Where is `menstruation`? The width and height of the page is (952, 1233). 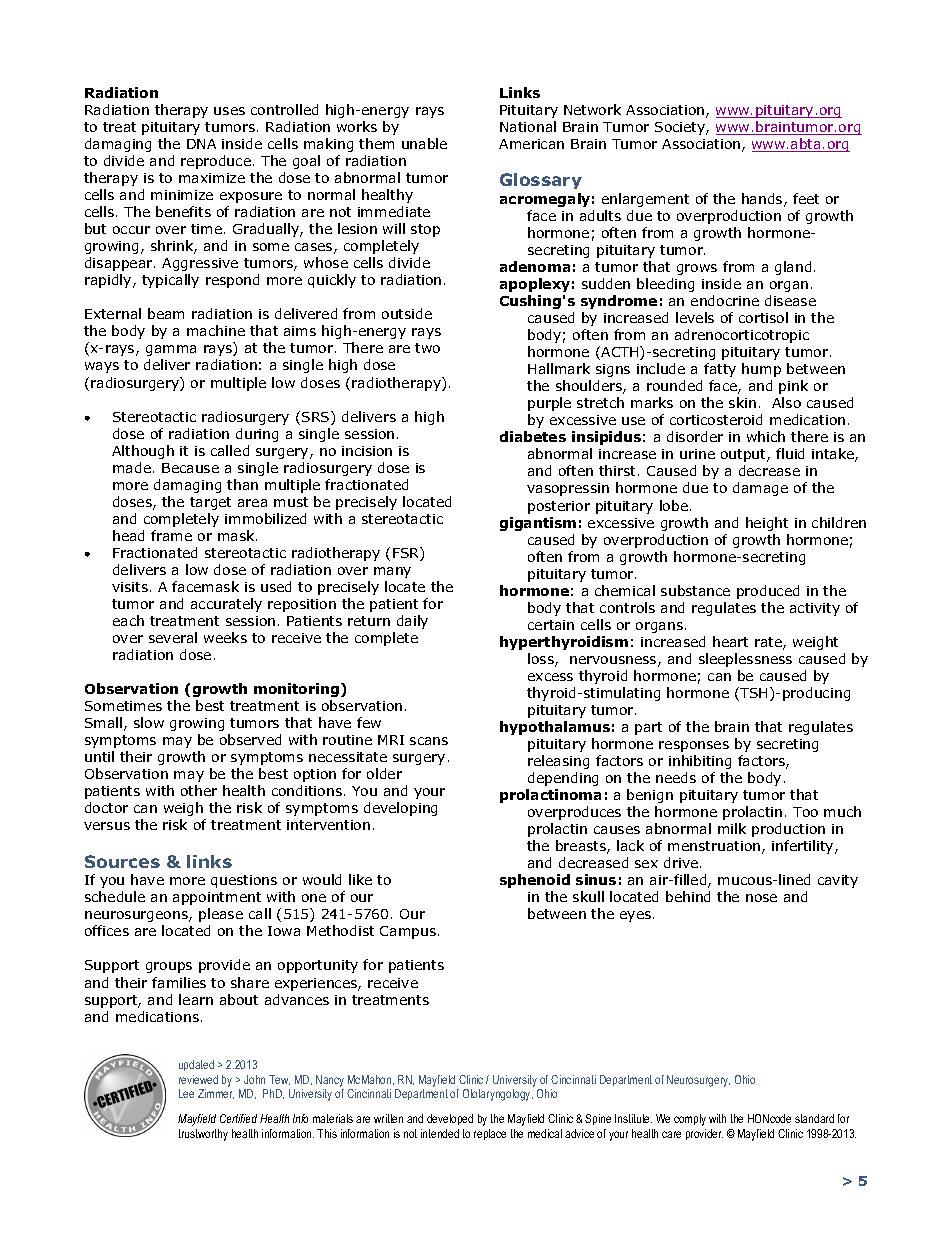 menstruation is located at coordinates (715, 847).
